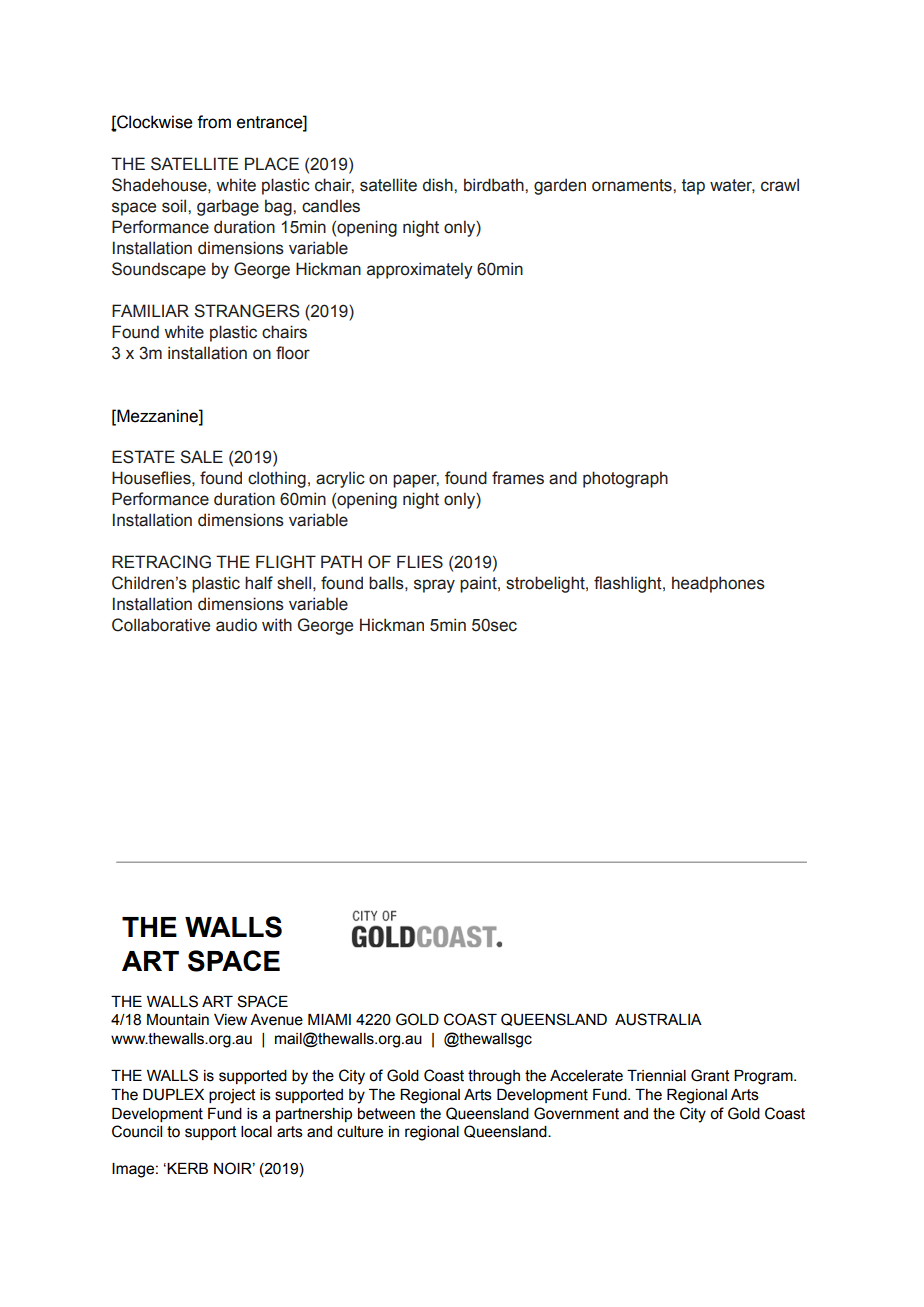 This document has width=924, height=1307. I want to click on spray, so click(434, 586).
